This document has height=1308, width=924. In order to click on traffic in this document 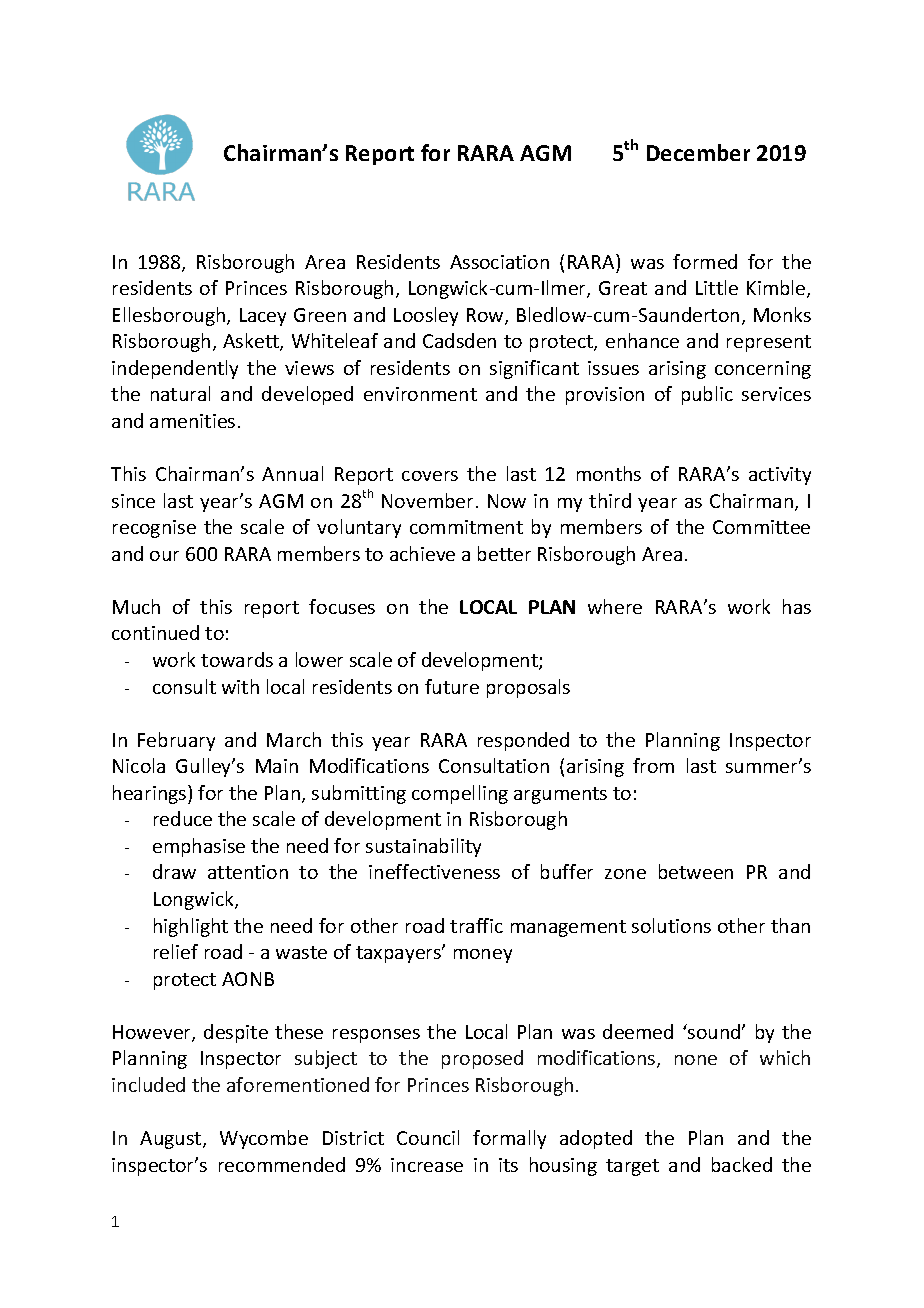, I will do `click(476, 925)`.
